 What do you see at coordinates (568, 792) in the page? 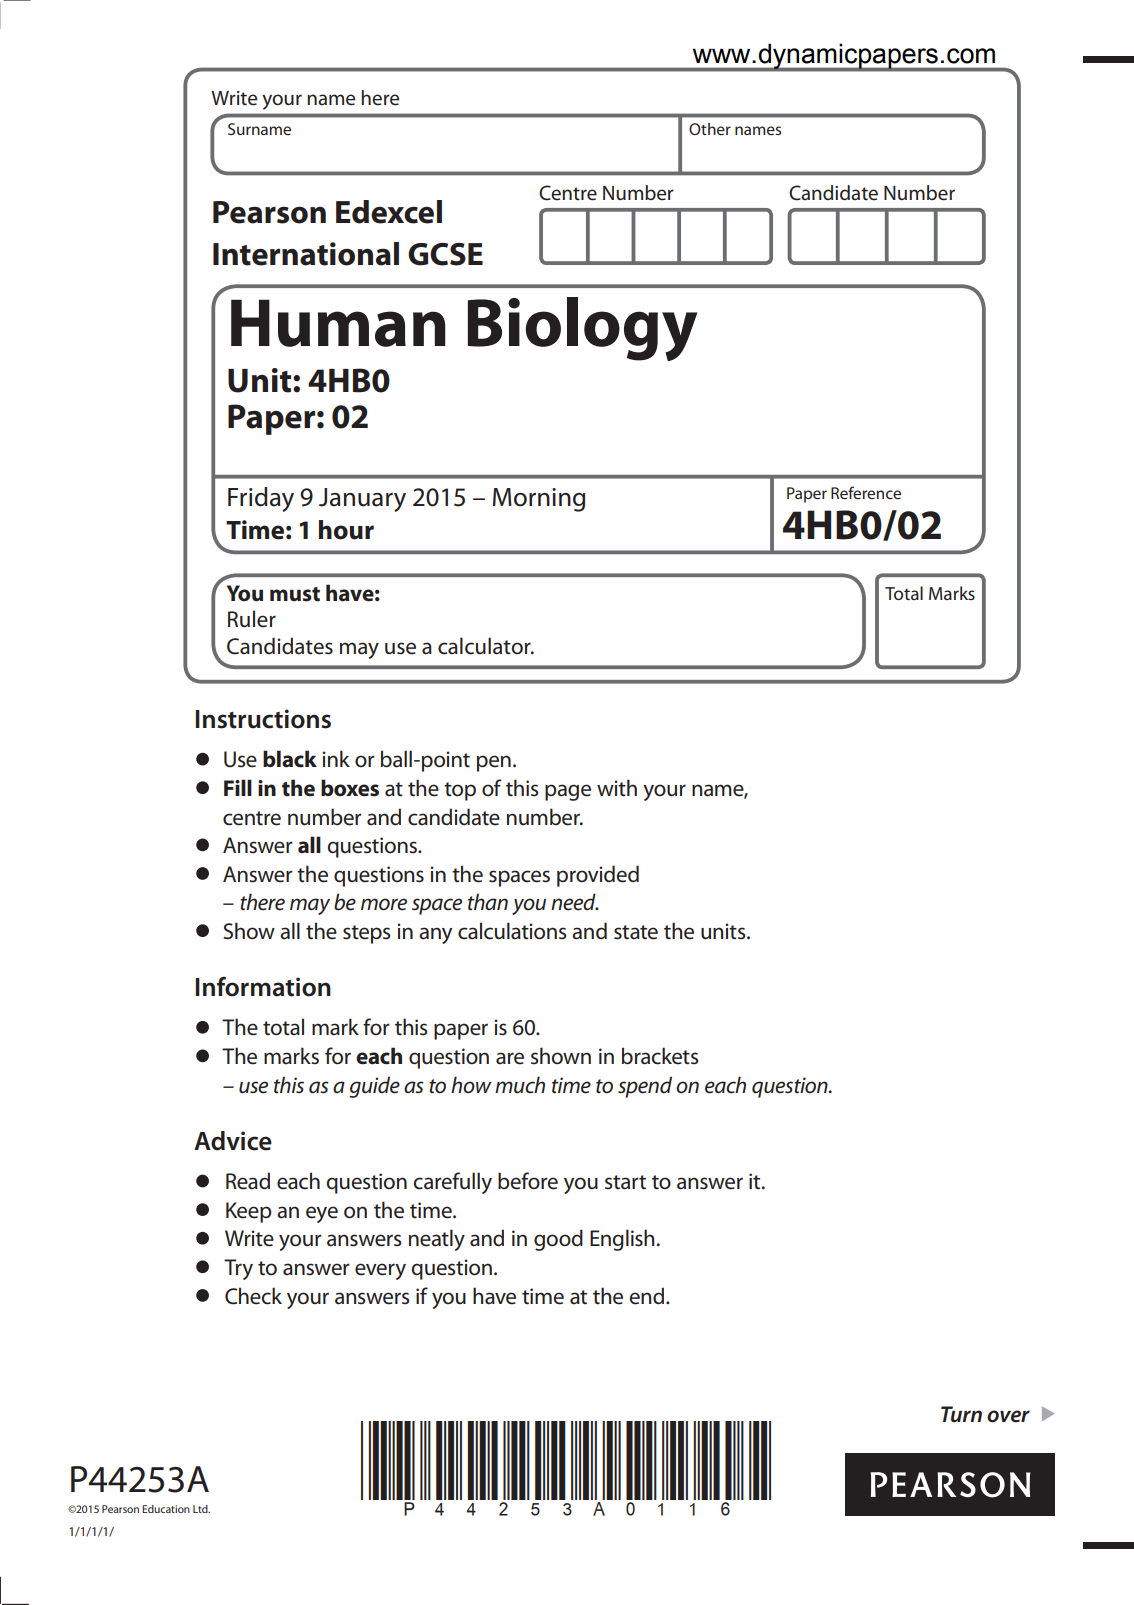
I see `page` at bounding box center [568, 792].
